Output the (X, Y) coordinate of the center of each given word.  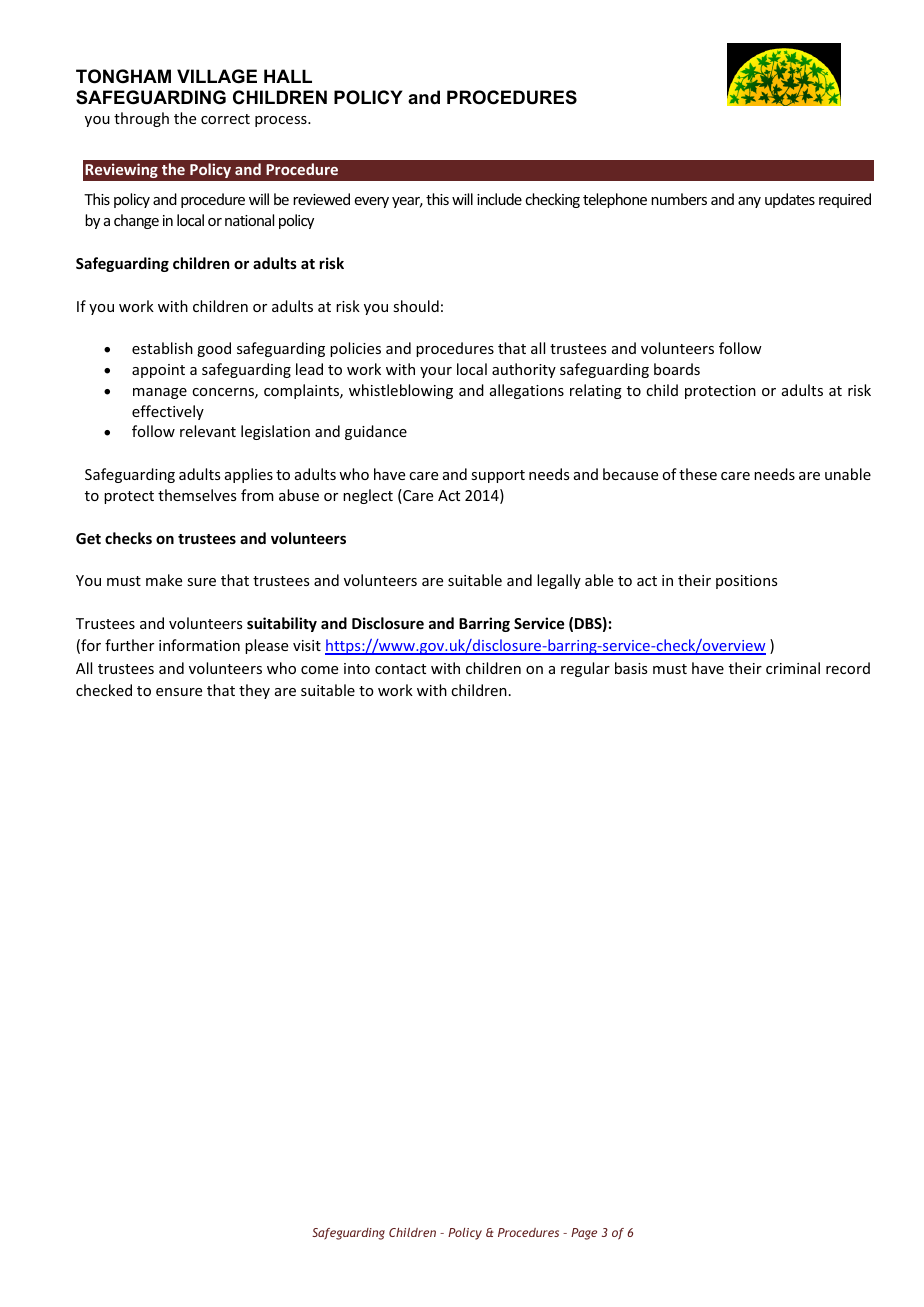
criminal (793, 668)
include (499, 199)
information (199, 645)
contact (400, 669)
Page (584, 1234)
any (749, 202)
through (141, 119)
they (254, 691)
